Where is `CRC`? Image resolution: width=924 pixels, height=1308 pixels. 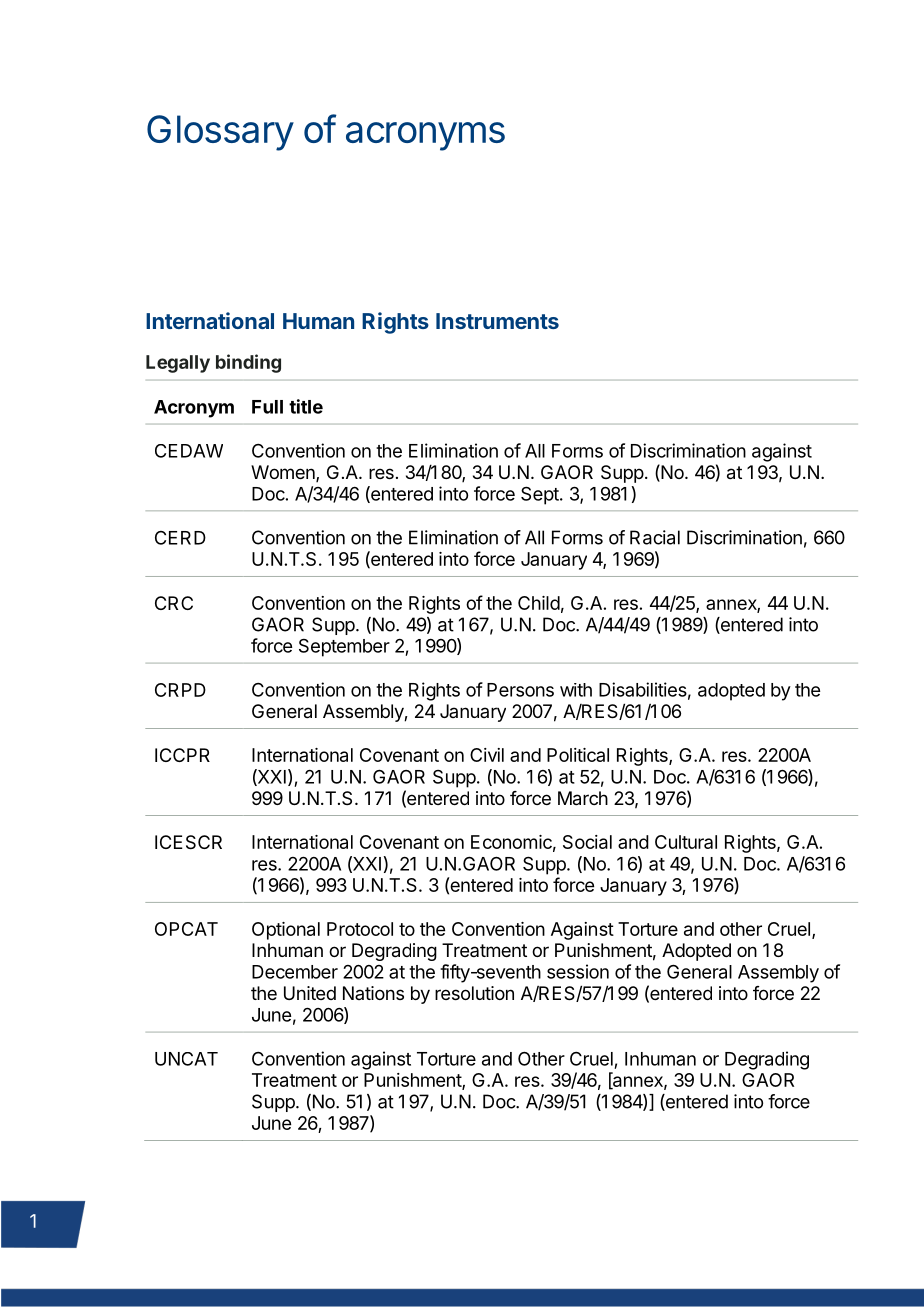 CRC is located at coordinates (174, 603).
